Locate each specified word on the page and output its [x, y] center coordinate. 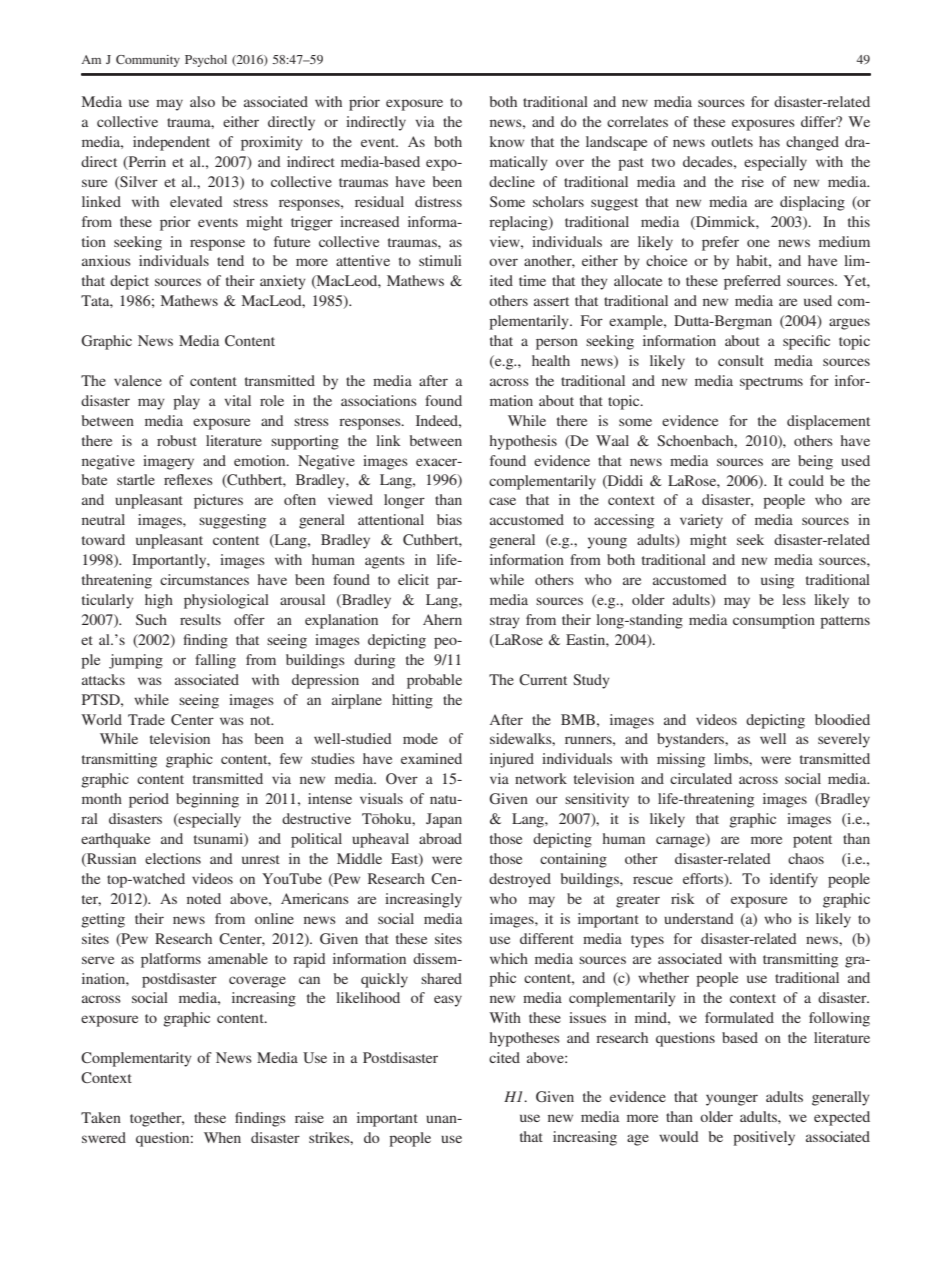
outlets [732, 141]
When [222, 1137]
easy [448, 1001]
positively [764, 1138]
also [202, 101]
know [507, 141]
